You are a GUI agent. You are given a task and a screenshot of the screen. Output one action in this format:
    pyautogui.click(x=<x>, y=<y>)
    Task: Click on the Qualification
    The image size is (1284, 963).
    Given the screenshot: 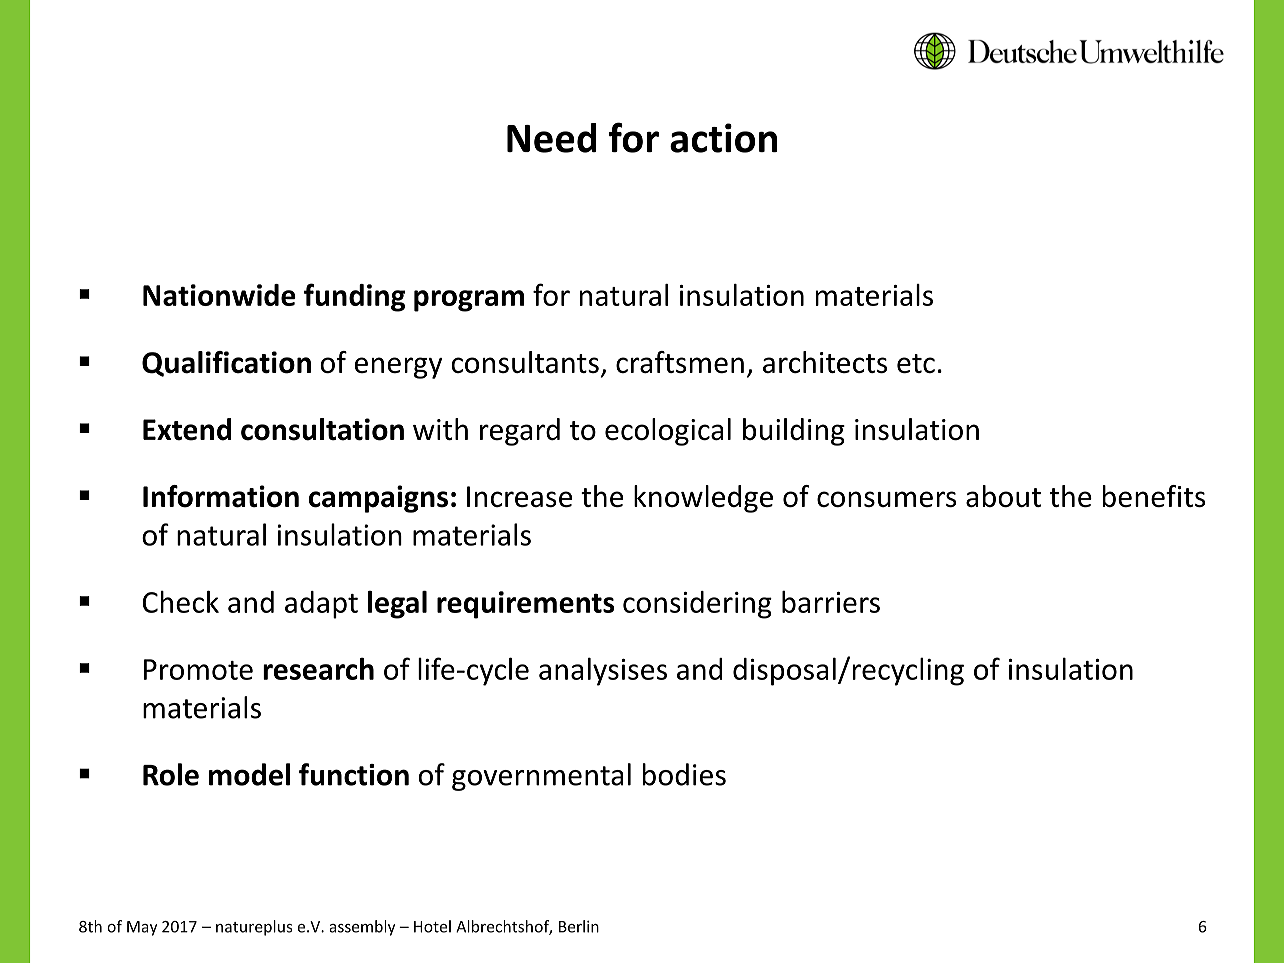 What is the action you would take?
    pyautogui.click(x=226, y=364)
